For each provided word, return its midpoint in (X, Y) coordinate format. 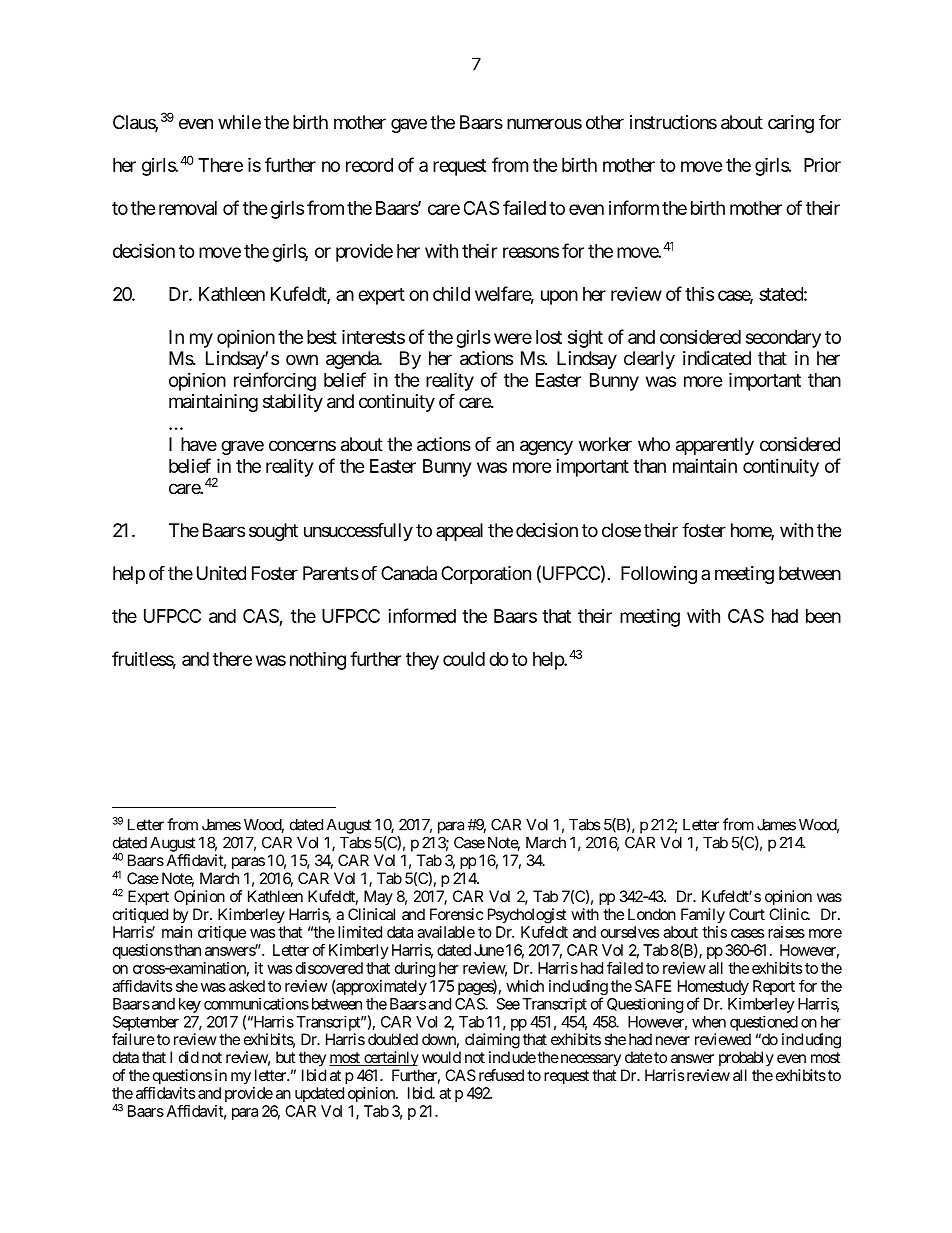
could (464, 659)
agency (546, 447)
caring (791, 124)
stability (293, 403)
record (369, 165)
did (189, 1057)
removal (188, 208)
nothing (318, 660)
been (823, 616)
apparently (715, 446)
